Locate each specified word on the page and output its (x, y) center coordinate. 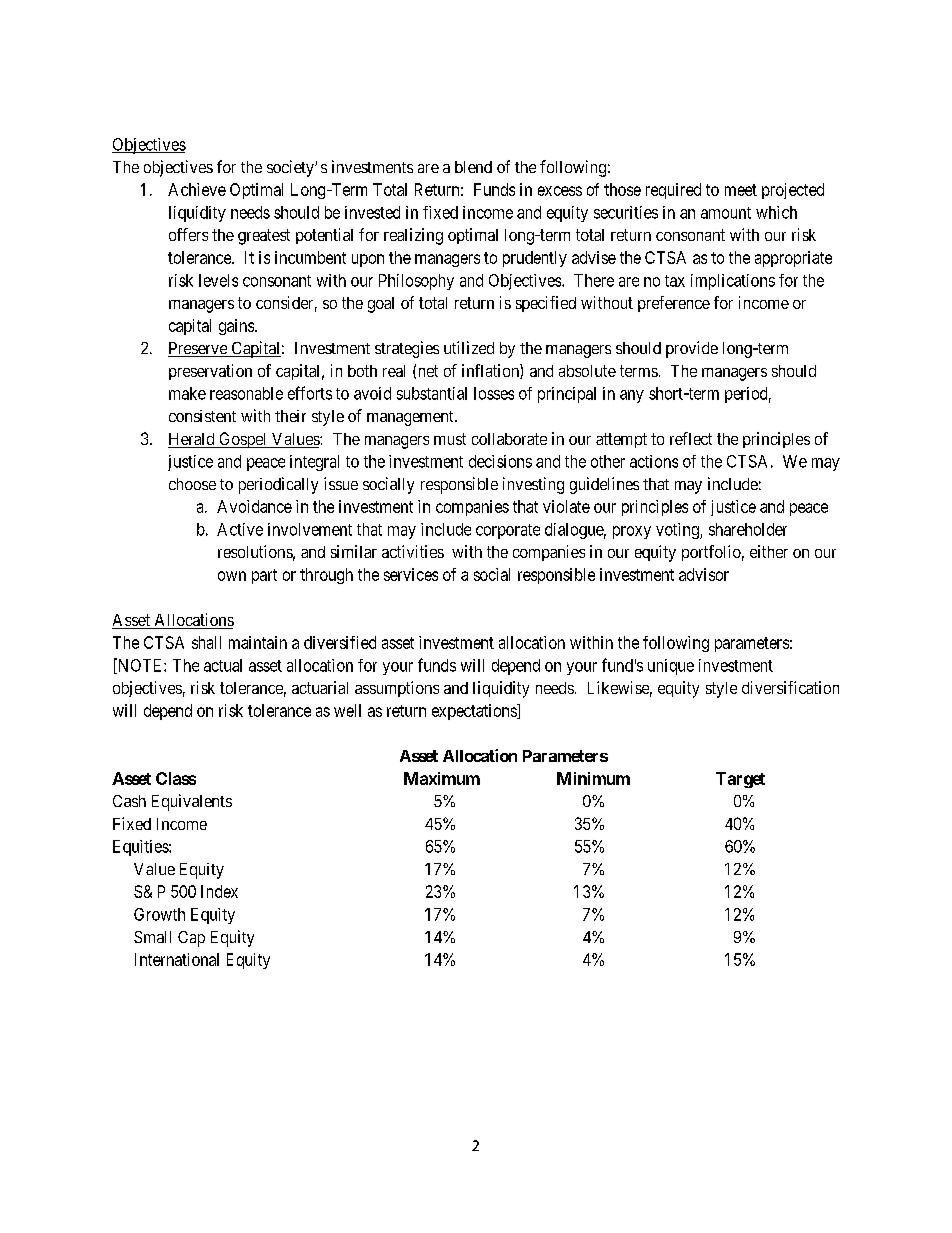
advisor (704, 574)
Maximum (442, 778)
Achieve (197, 189)
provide (692, 349)
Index (219, 891)
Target (740, 780)
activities (413, 551)
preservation (210, 372)
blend (473, 167)
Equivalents (192, 802)
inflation (491, 371)
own (232, 576)
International (177, 959)
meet (741, 190)
